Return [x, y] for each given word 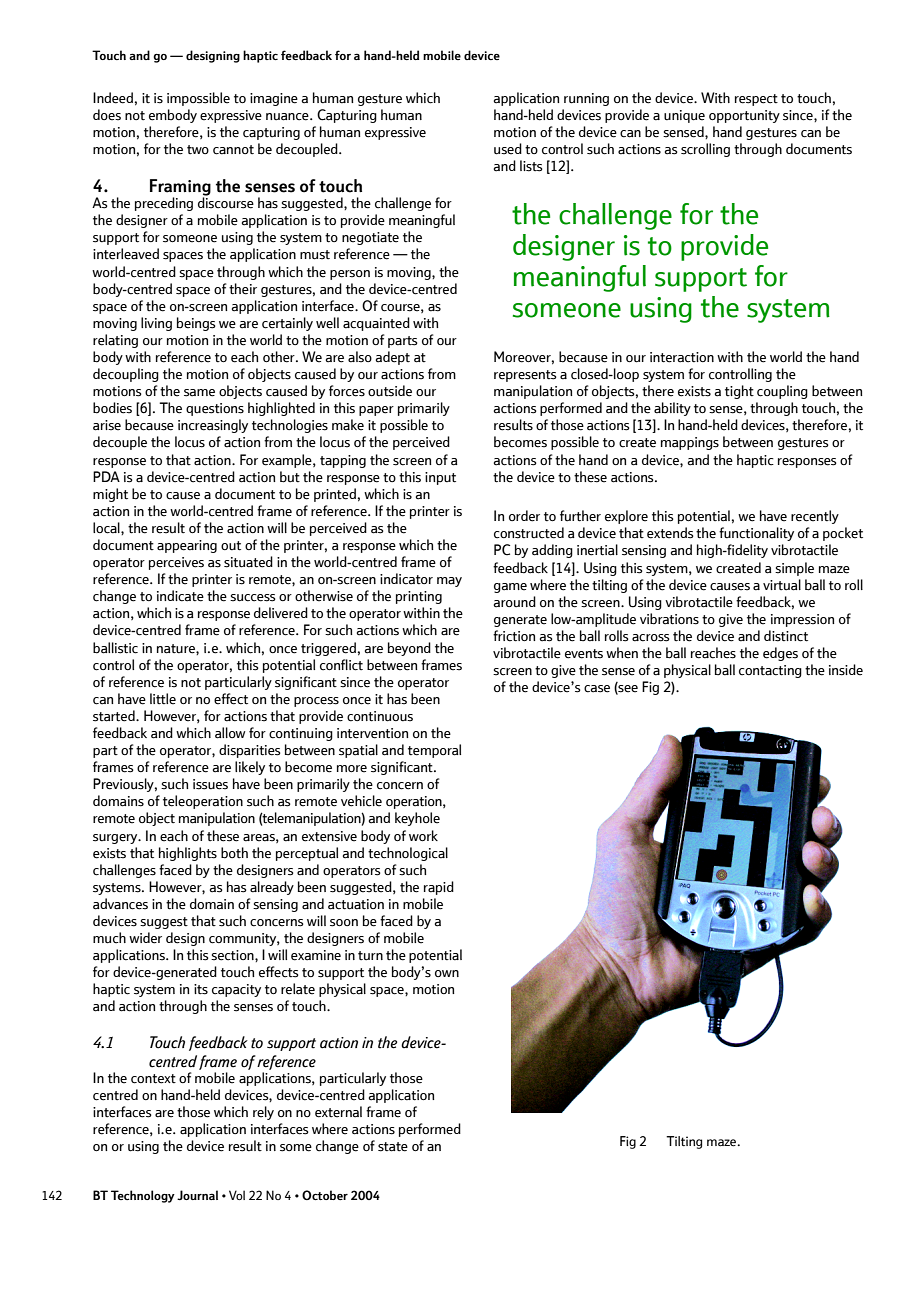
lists [531, 166]
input [440, 478]
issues [210, 784]
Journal [197, 1195]
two [198, 149]
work [423, 835]
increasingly [213, 426]
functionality [756, 534]
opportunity [744, 116]
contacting [770, 671]
